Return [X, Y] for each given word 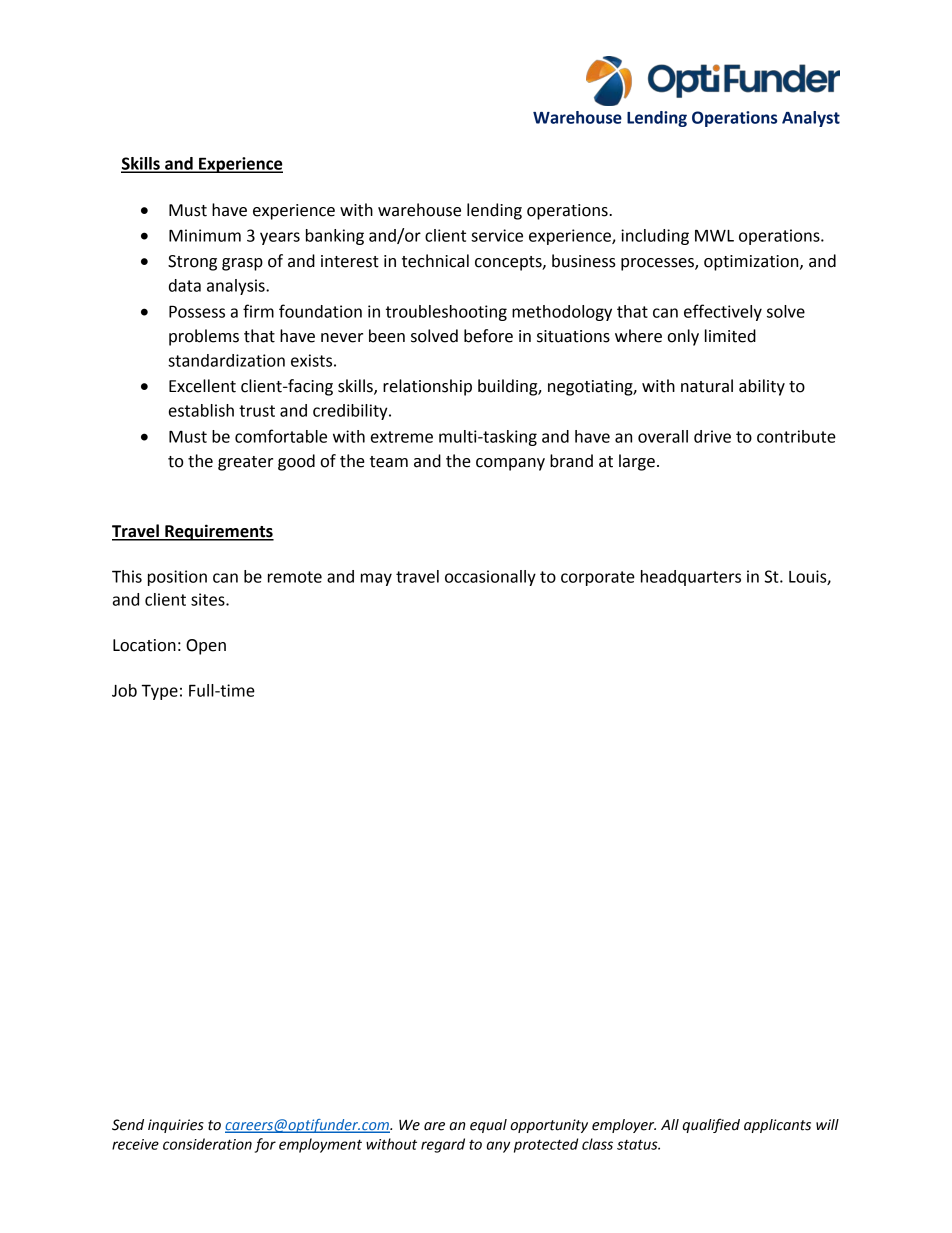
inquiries [176, 1126]
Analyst [811, 119]
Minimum [205, 235]
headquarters [691, 578]
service [497, 235]
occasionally [490, 578]
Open [206, 647]
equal [488, 1126]
